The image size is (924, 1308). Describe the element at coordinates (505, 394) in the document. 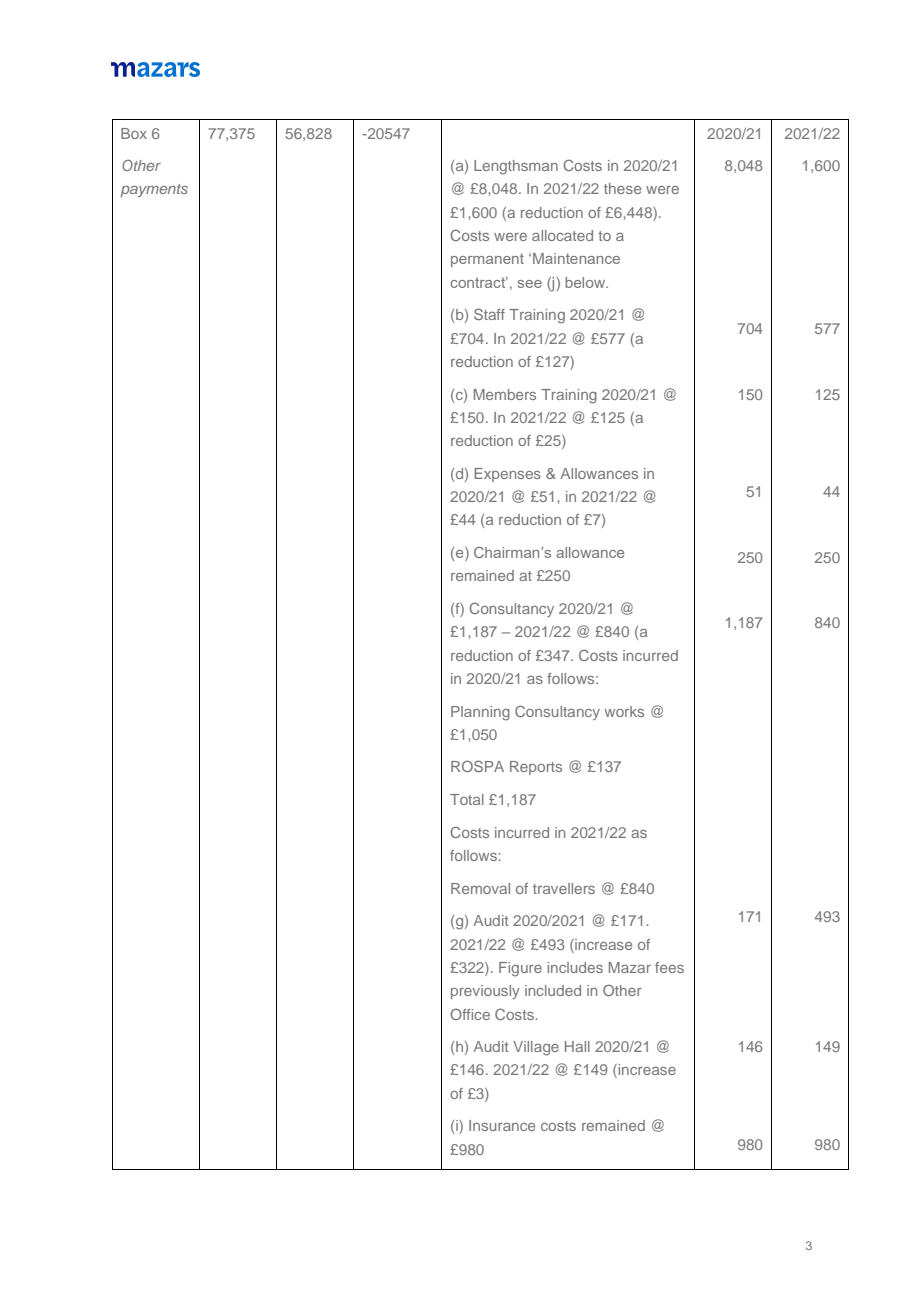

I see `Members` at that location.
